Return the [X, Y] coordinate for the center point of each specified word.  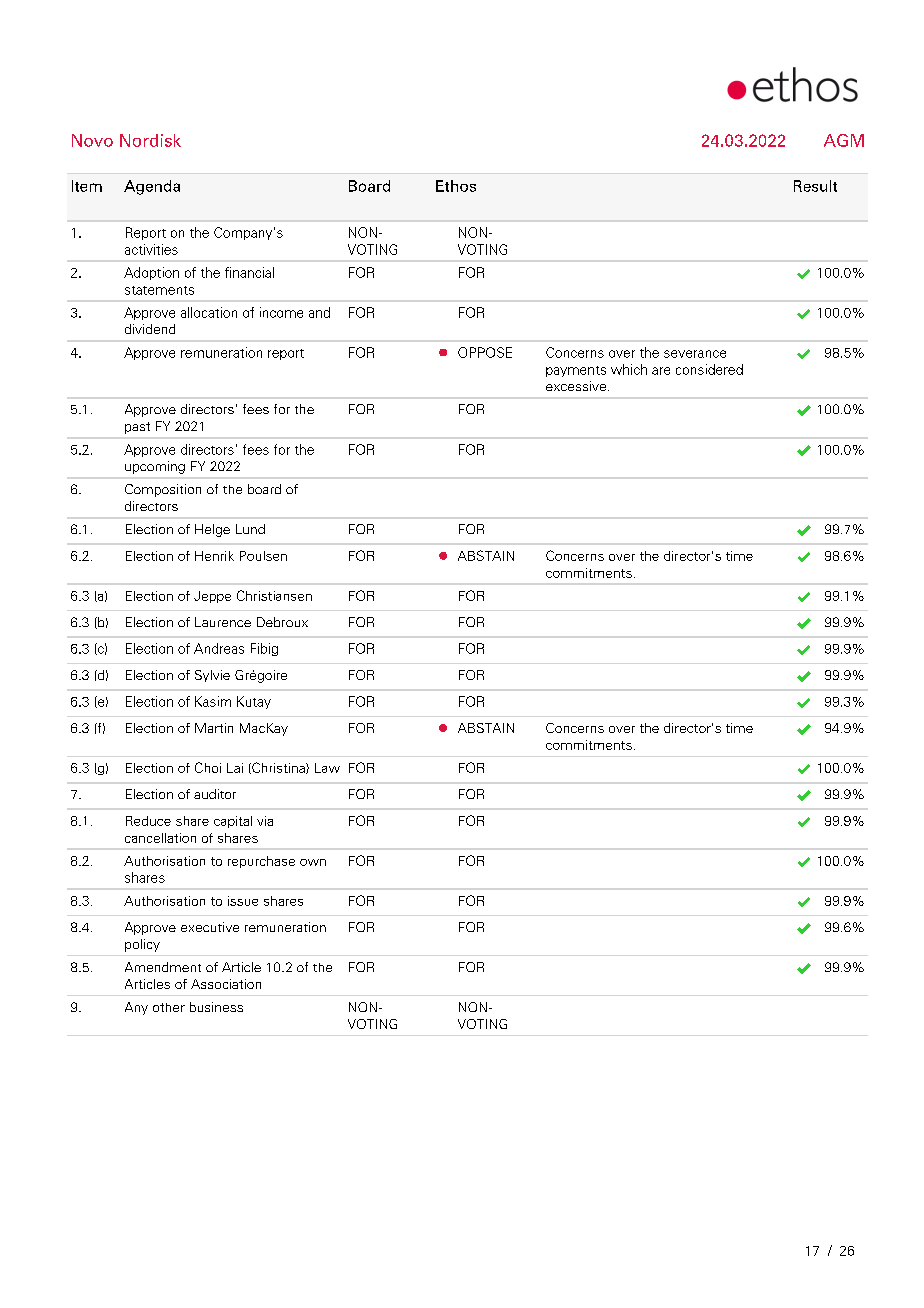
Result [815, 186]
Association [226, 984]
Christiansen [274, 595]
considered [709, 369]
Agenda [152, 187]
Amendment [163, 967]
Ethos [456, 186]
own [313, 862]
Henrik [214, 556]
